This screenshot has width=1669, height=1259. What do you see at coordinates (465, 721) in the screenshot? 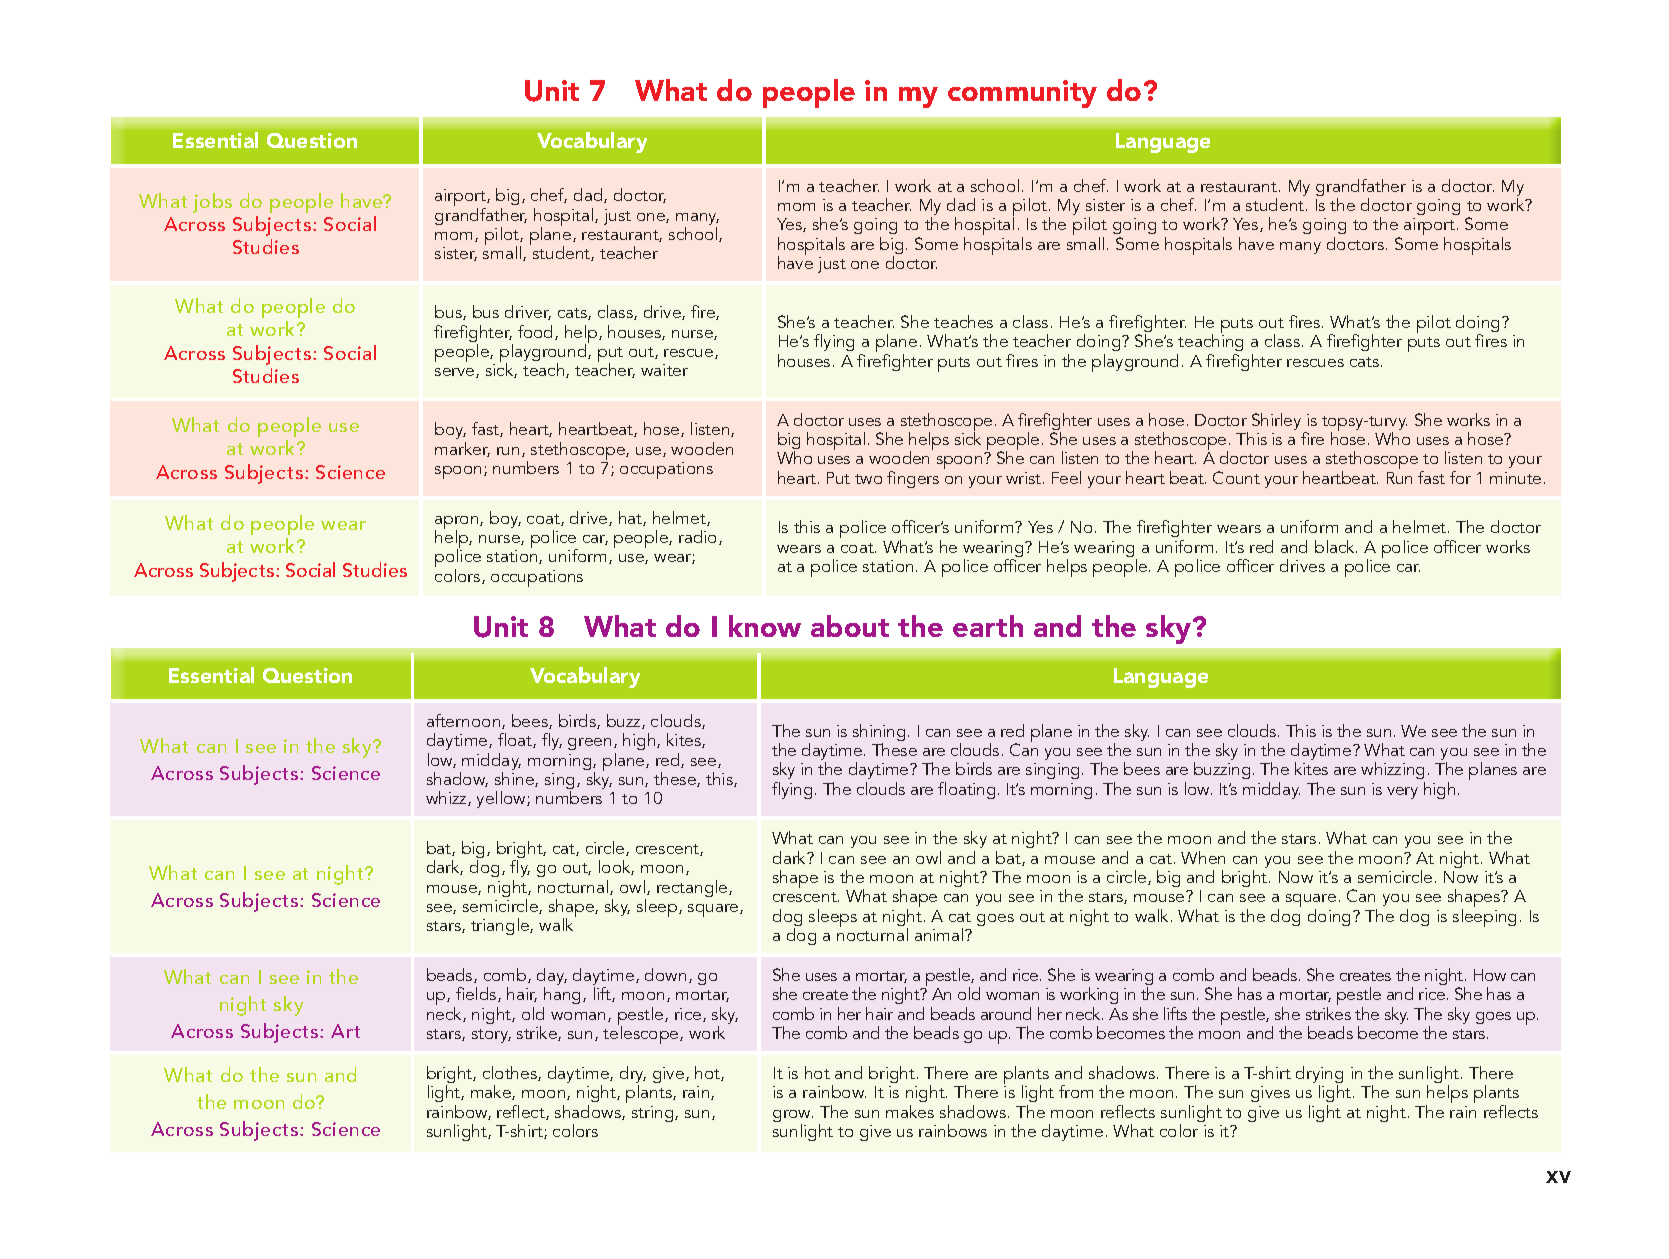
I see `afternoon` at bounding box center [465, 721].
